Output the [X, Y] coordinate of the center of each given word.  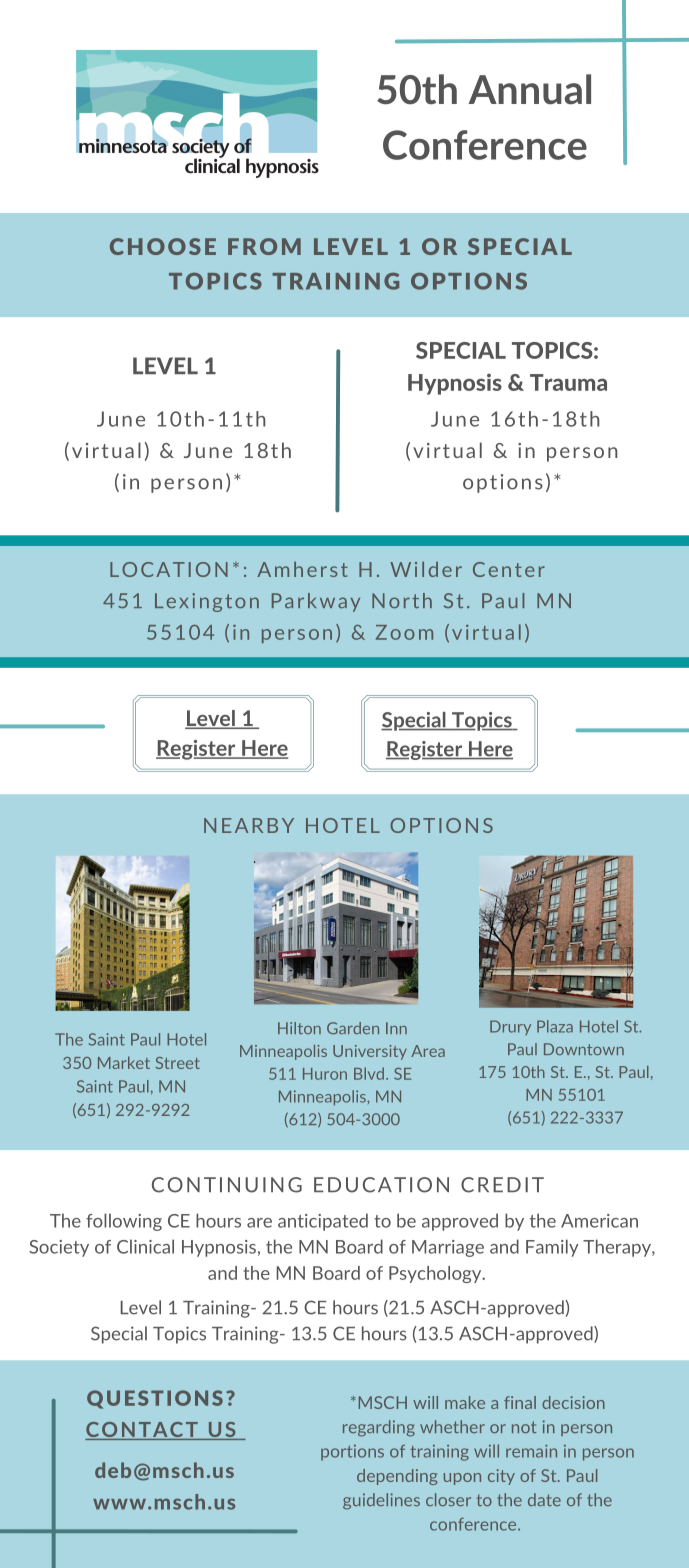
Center [509, 569]
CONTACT [142, 1431]
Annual [530, 89]
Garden [353, 1028]
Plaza [555, 1026]
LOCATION [169, 569]
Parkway [316, 602]
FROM [264, 246]
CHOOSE [163, 246]
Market [124, 1062]
